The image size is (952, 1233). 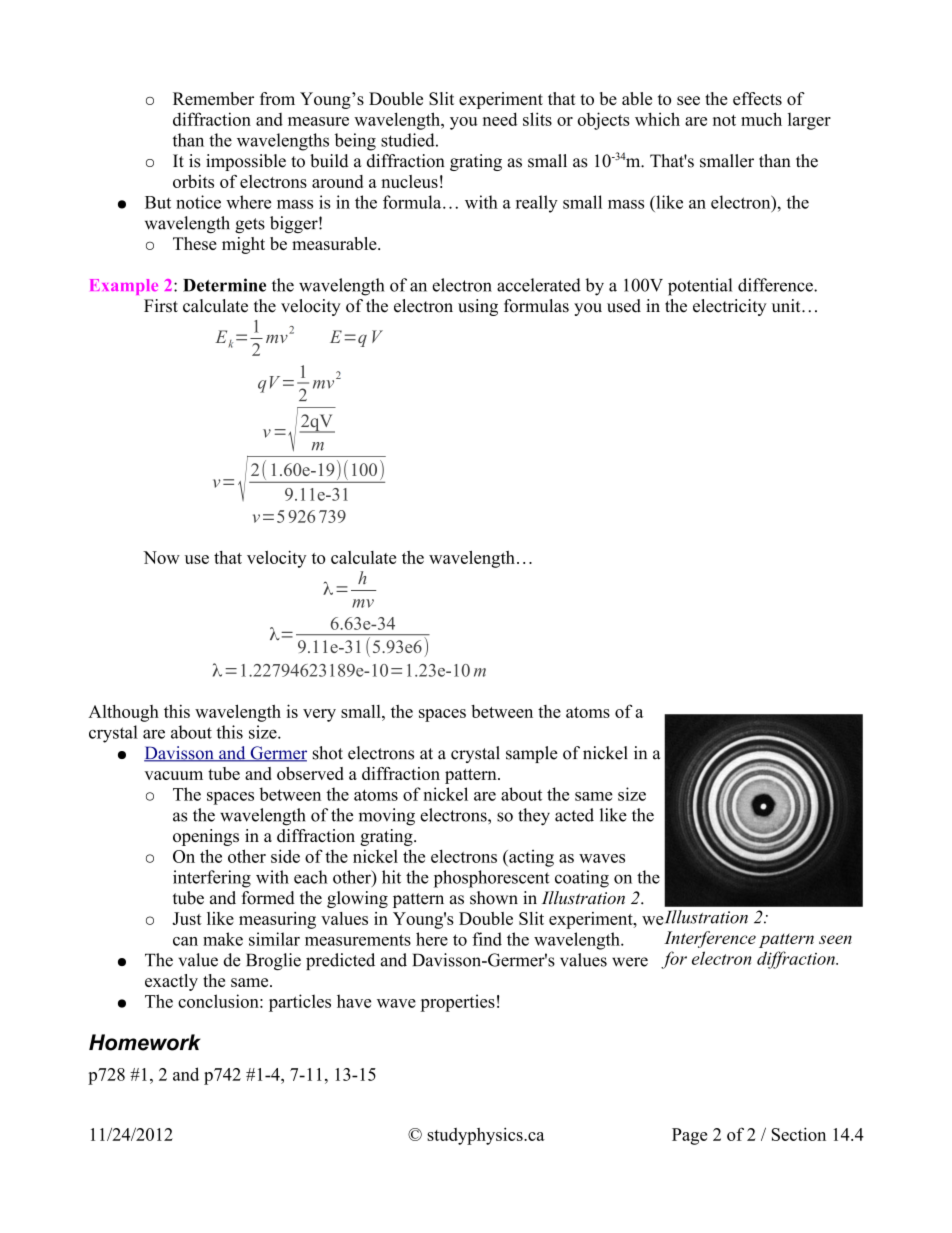 I want to click on acted, so click(x=574, y=815).
